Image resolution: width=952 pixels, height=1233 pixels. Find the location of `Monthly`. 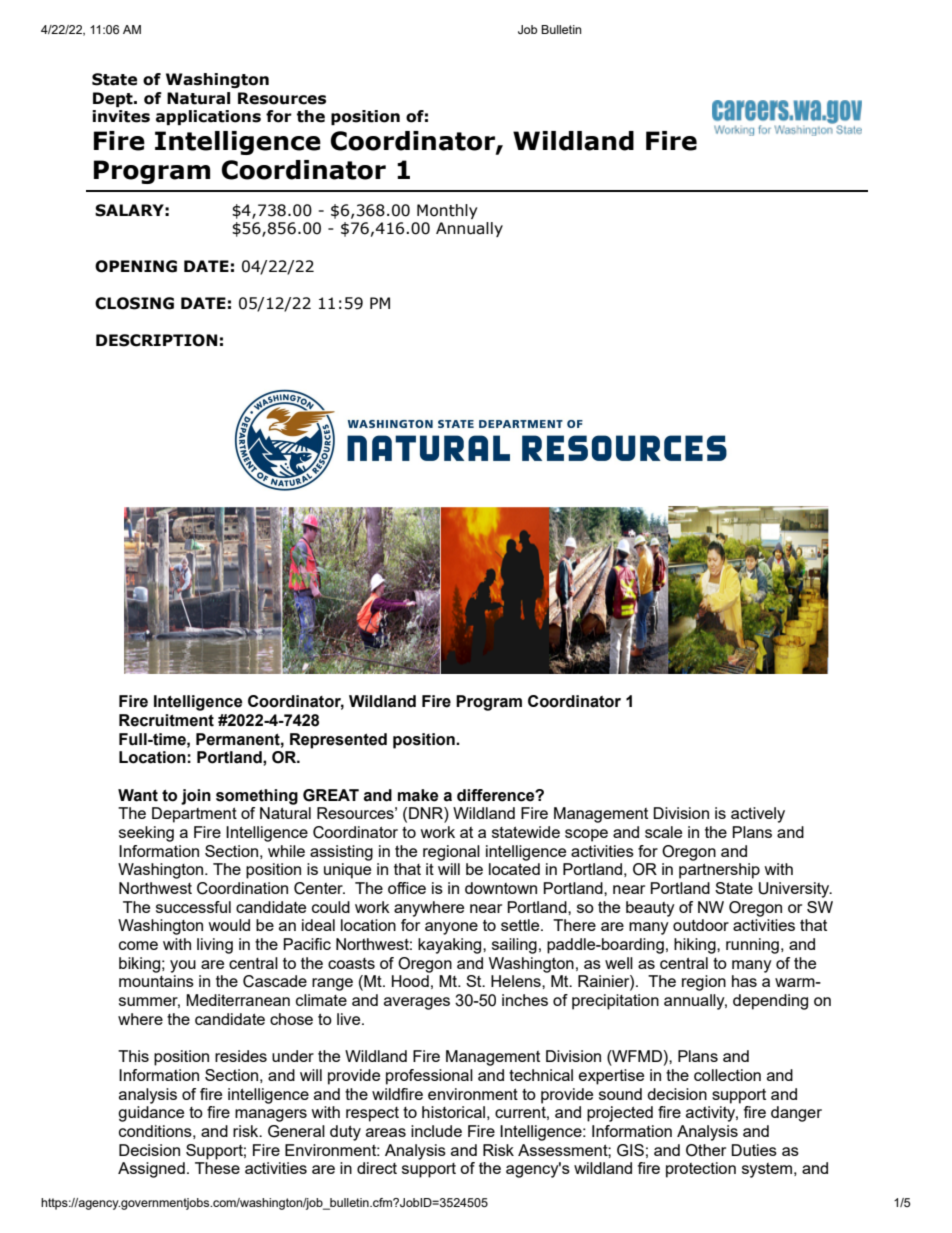

Monthly is located at coordinates (447, 211).
